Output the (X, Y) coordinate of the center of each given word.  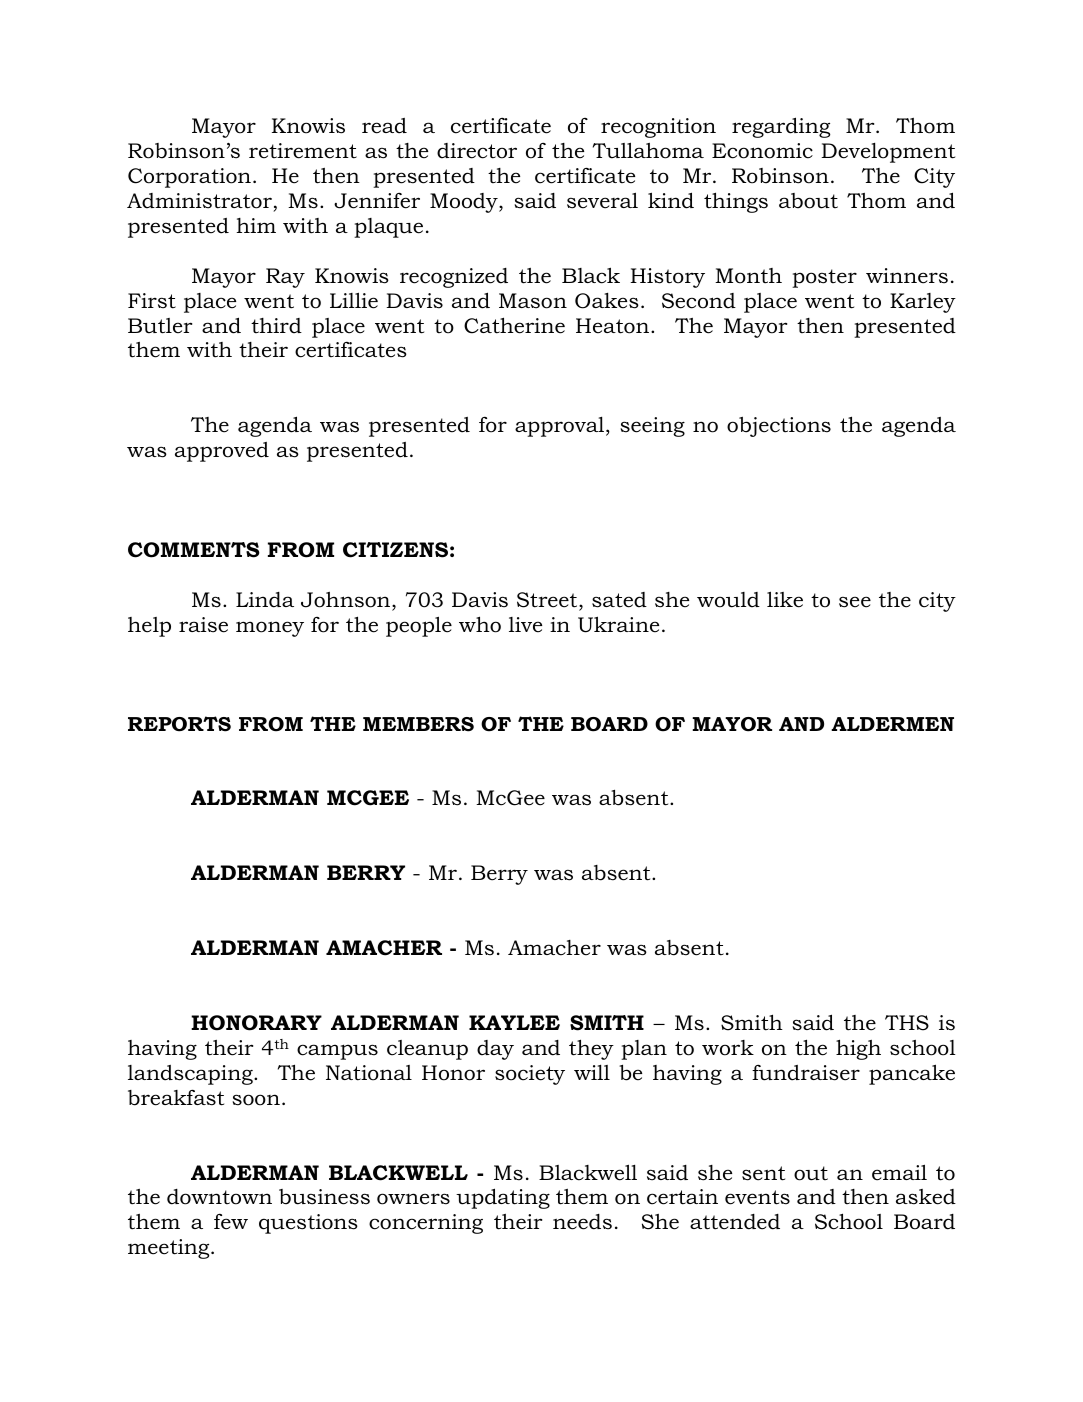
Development (888, 153)
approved (222, 452)
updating (503, 1198)
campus (337, 1052)
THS (907, 1023)
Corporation (189, 178)
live (525, 625)
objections (779, 427)
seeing (652, 427)
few (231, 1222)
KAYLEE (514, 1022)
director (477, 151)
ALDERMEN (892, 724)
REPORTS (179, 724)
